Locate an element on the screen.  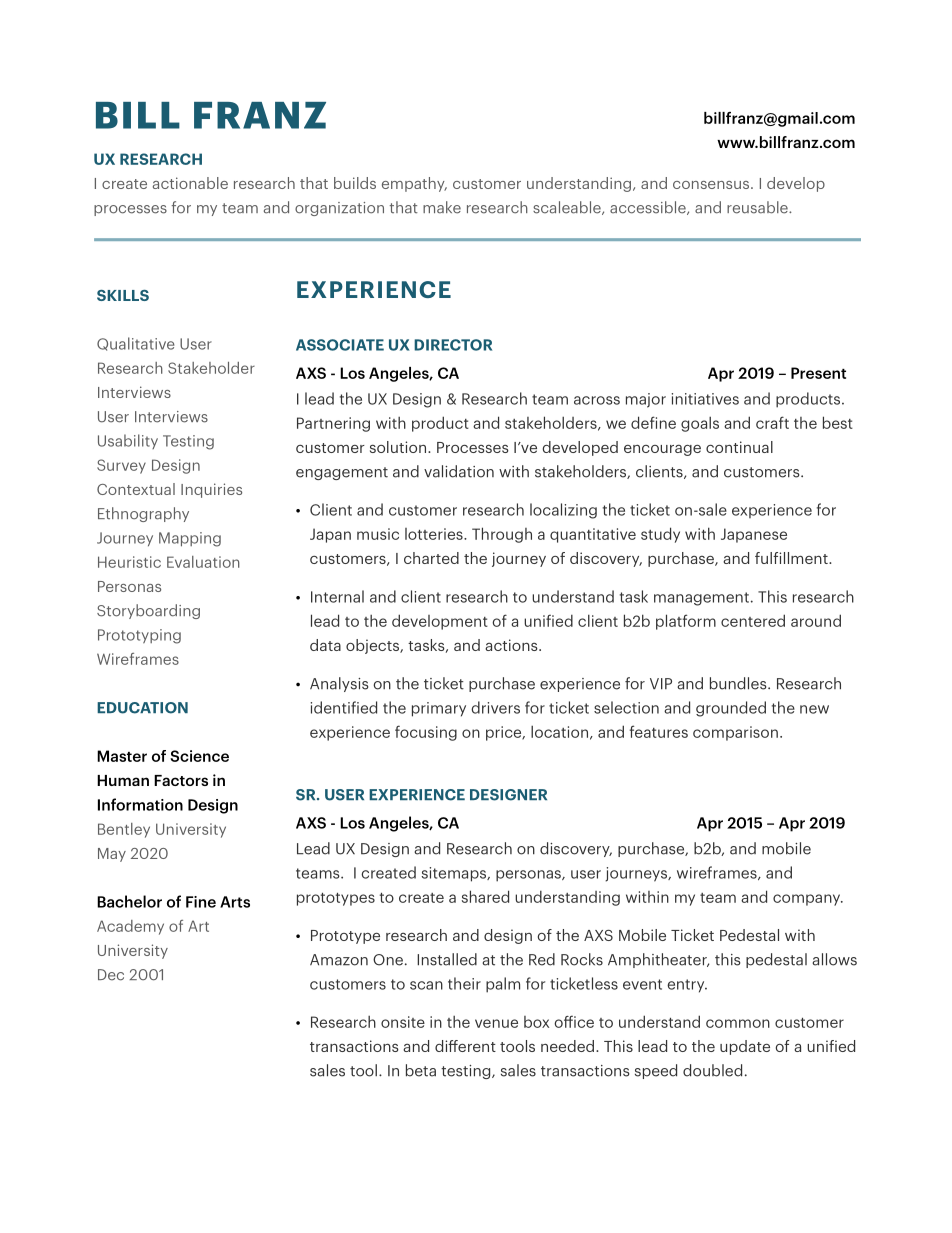
Dec is located at coordinates (111, 975).
